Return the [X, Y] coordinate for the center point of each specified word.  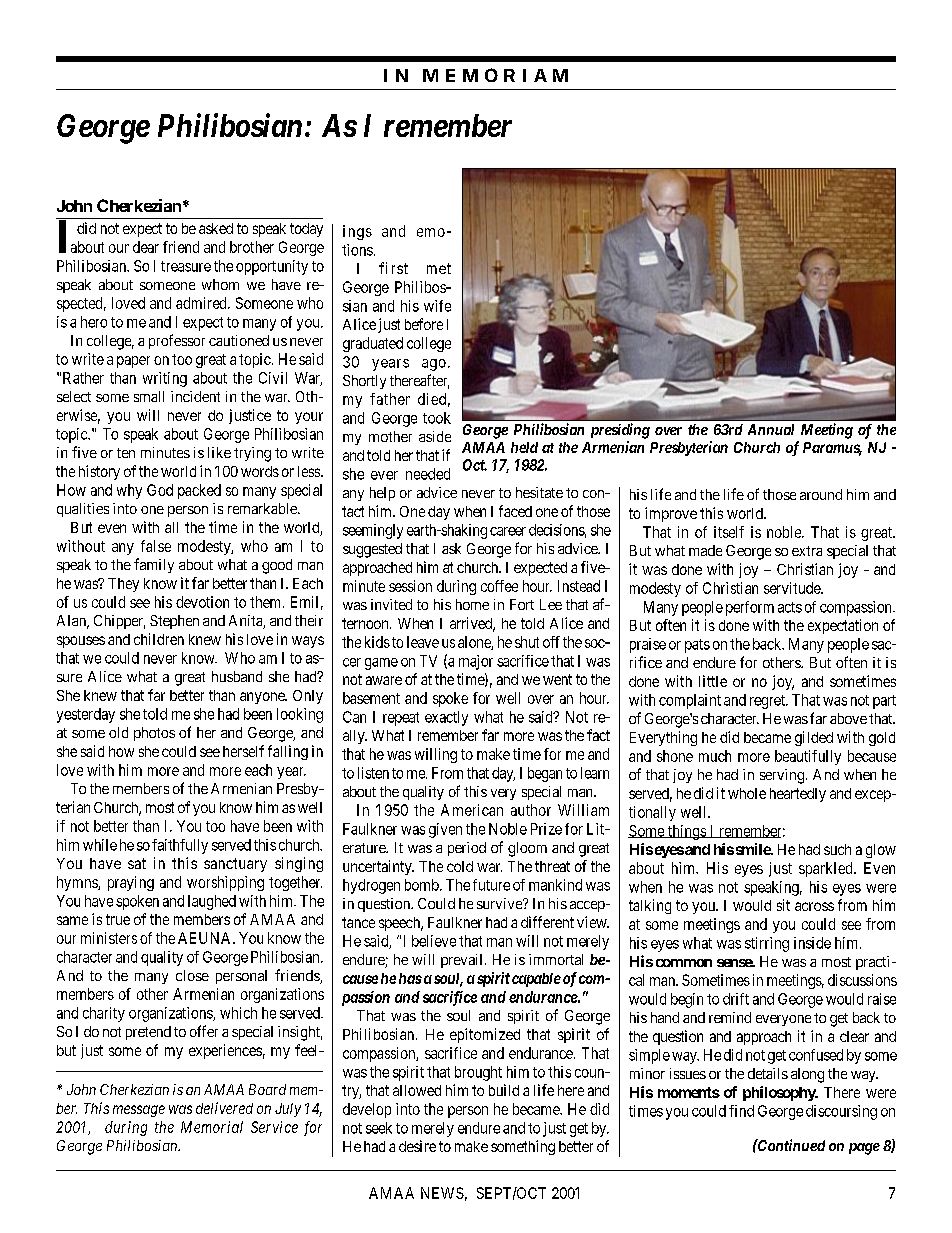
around [821, 494]
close [192, 975]
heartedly [798, 795]
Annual [771, 429]
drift [736, 999]
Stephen [174, 622]
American [472, 810]
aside [435, 436]
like [219, 452]
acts [790, 607]
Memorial [212, 1127]
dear [146, 247]
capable [536, 980]
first [393, 268]
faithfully [180, 846]
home [472, 604]
